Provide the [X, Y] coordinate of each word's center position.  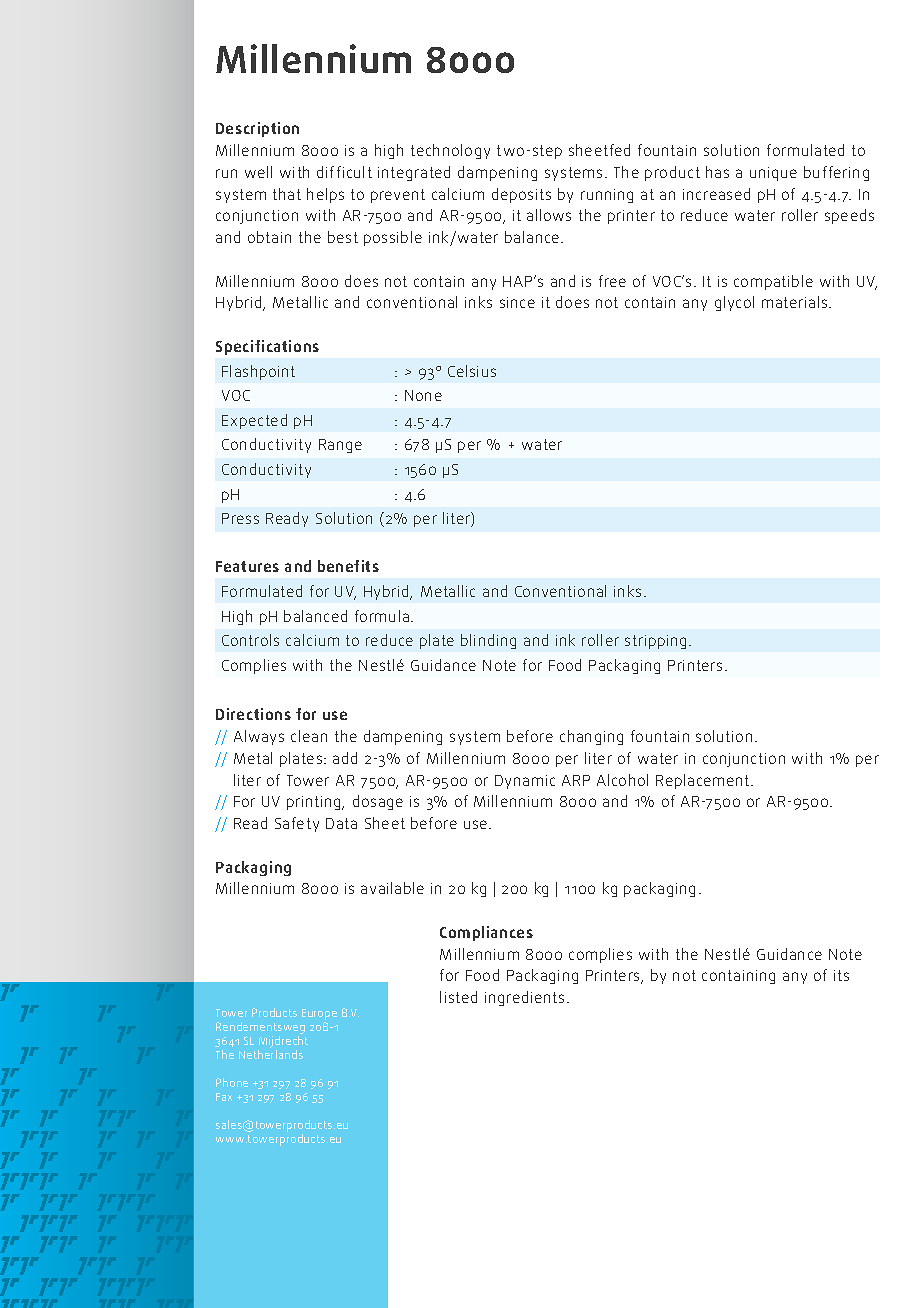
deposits [521, 195]
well [258, 172]
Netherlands [271, 1054]
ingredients [524, 998]
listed [458, 997]
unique [773, 174]
